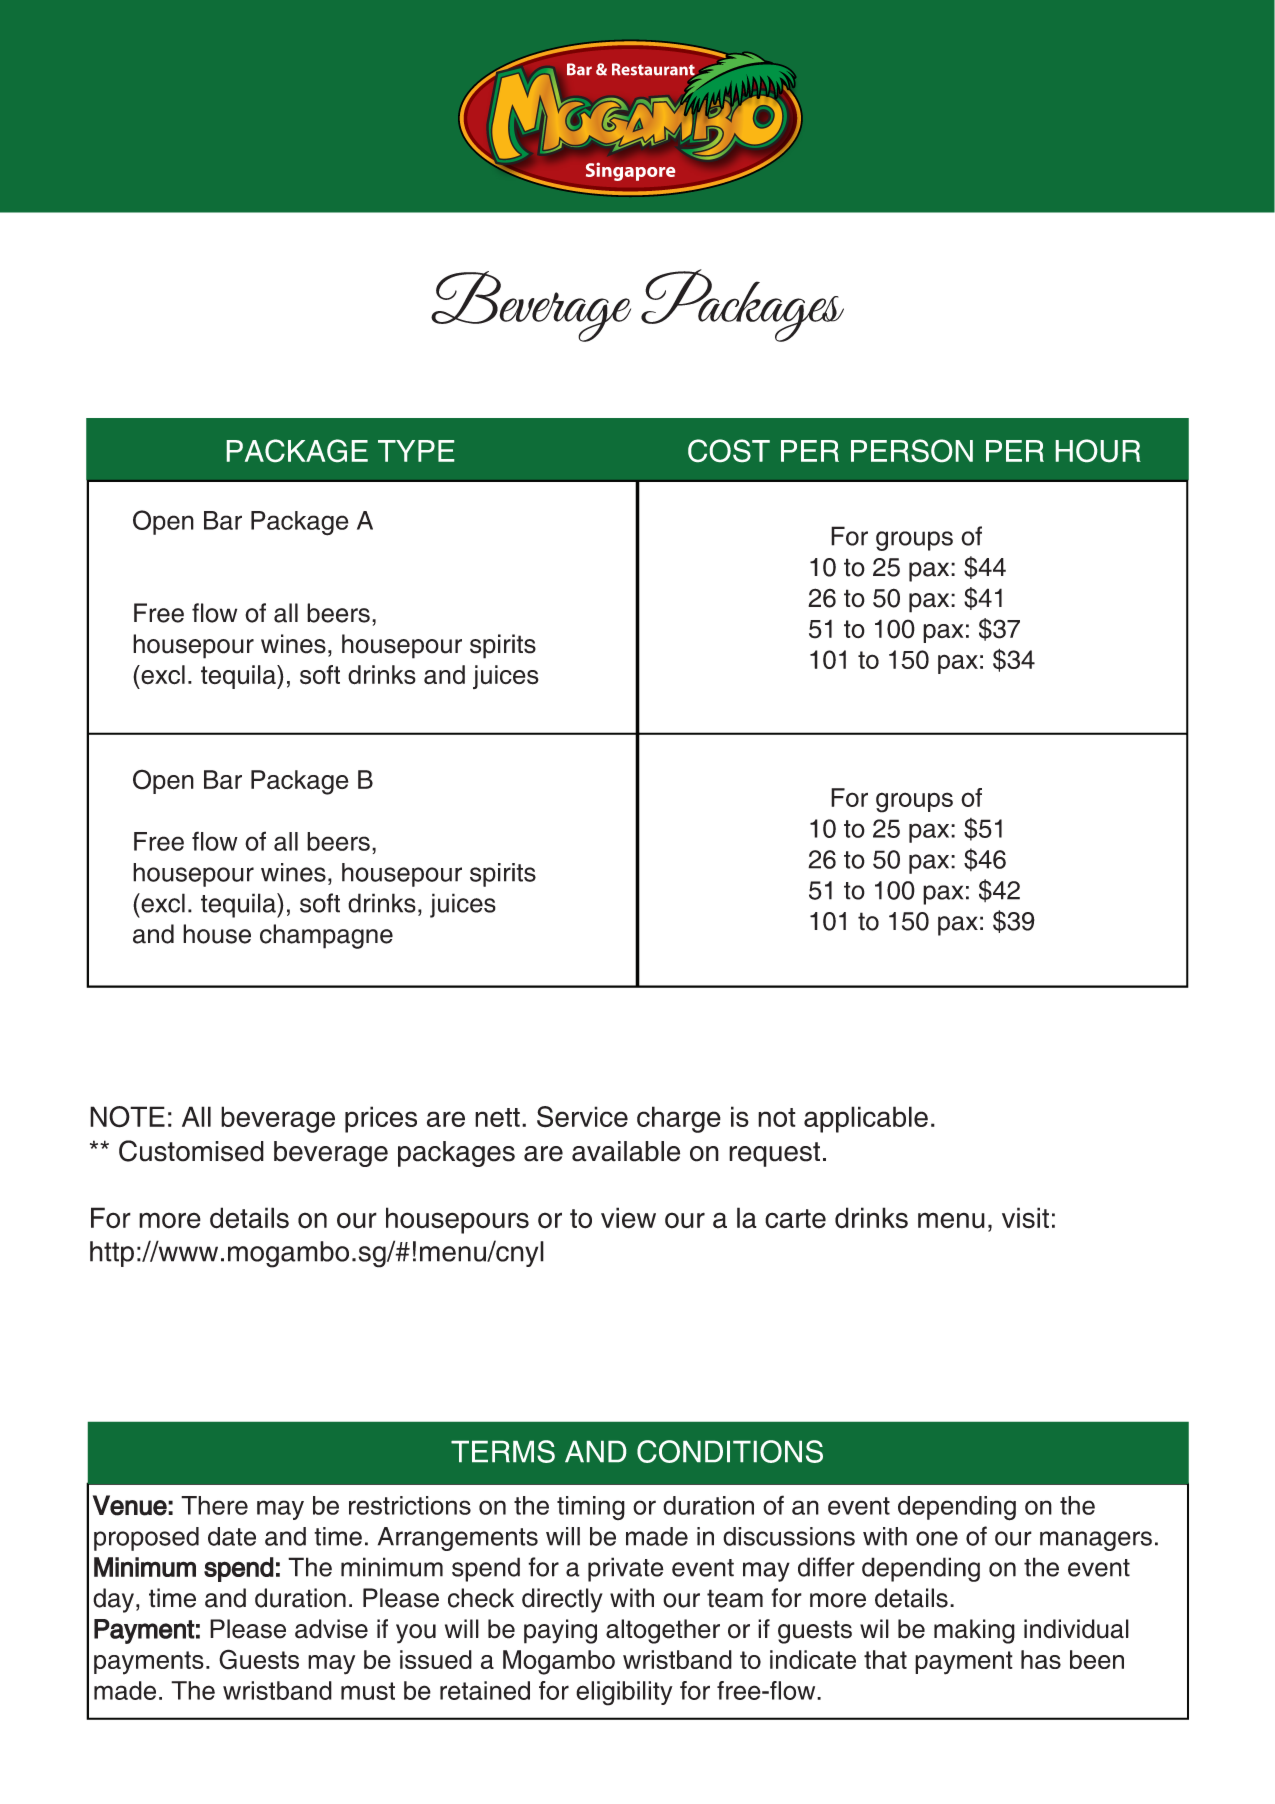 This screenshot has width=1275, height=1804. I want to click on applicable, so click(866, 1119).
